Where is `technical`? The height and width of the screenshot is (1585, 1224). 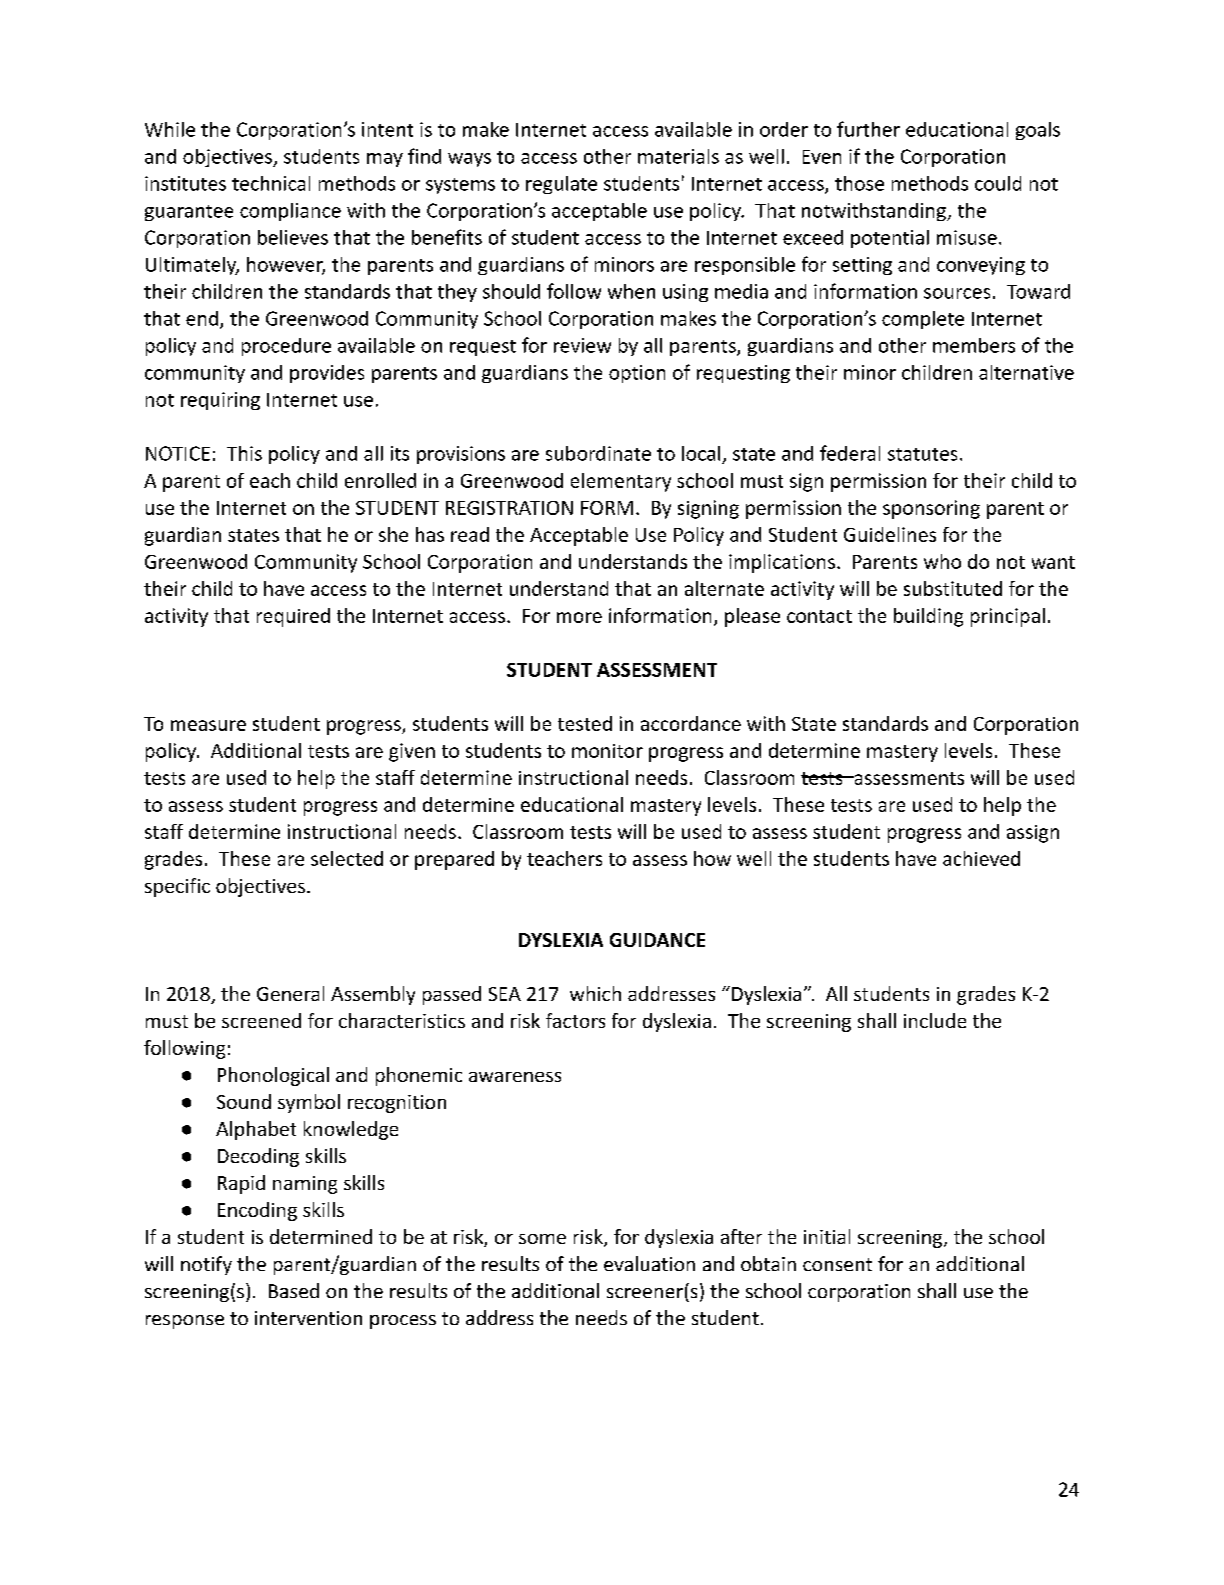
technical is located at coordinates (271, 183).
